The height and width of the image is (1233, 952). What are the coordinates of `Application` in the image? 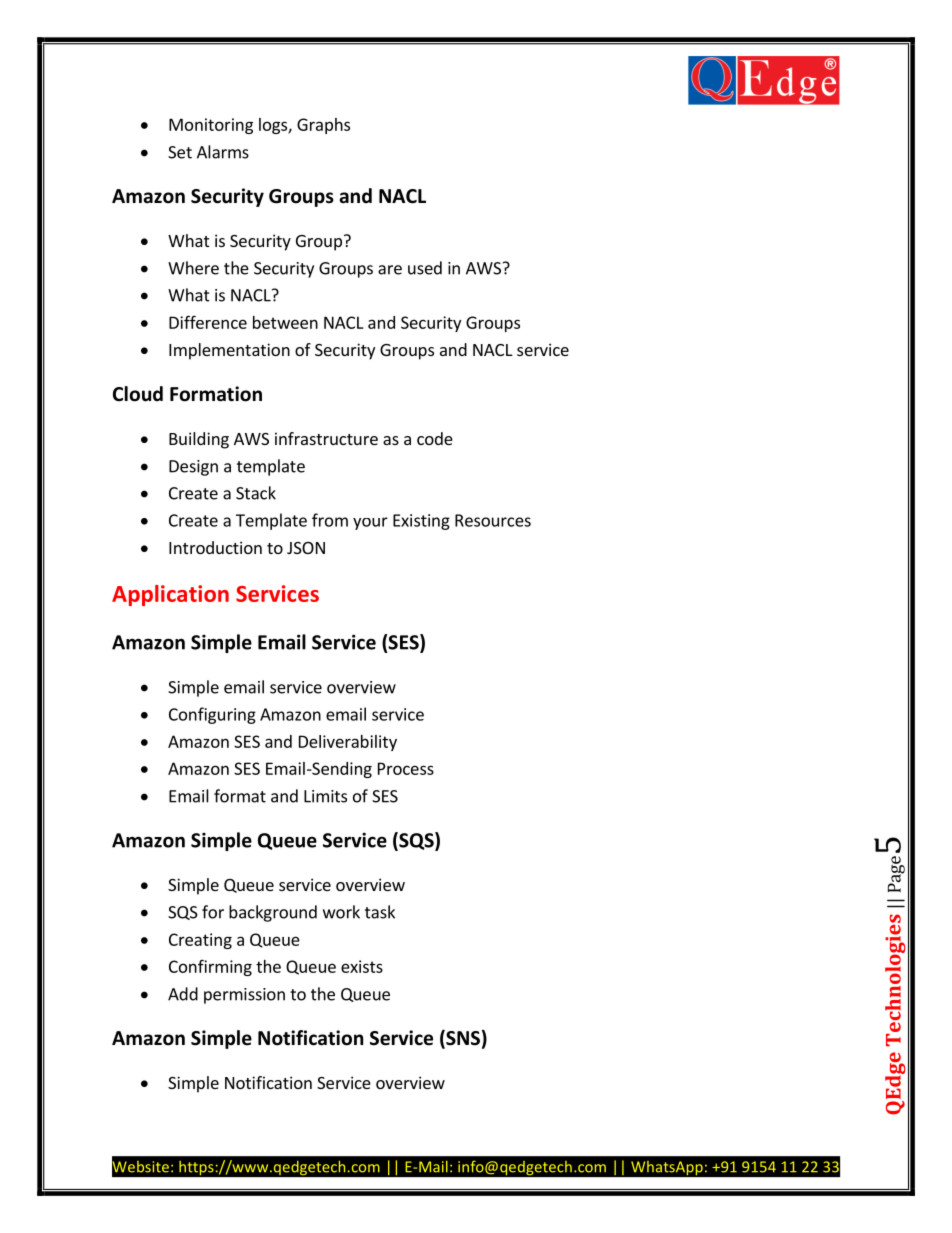 It's located at (170, 595).
